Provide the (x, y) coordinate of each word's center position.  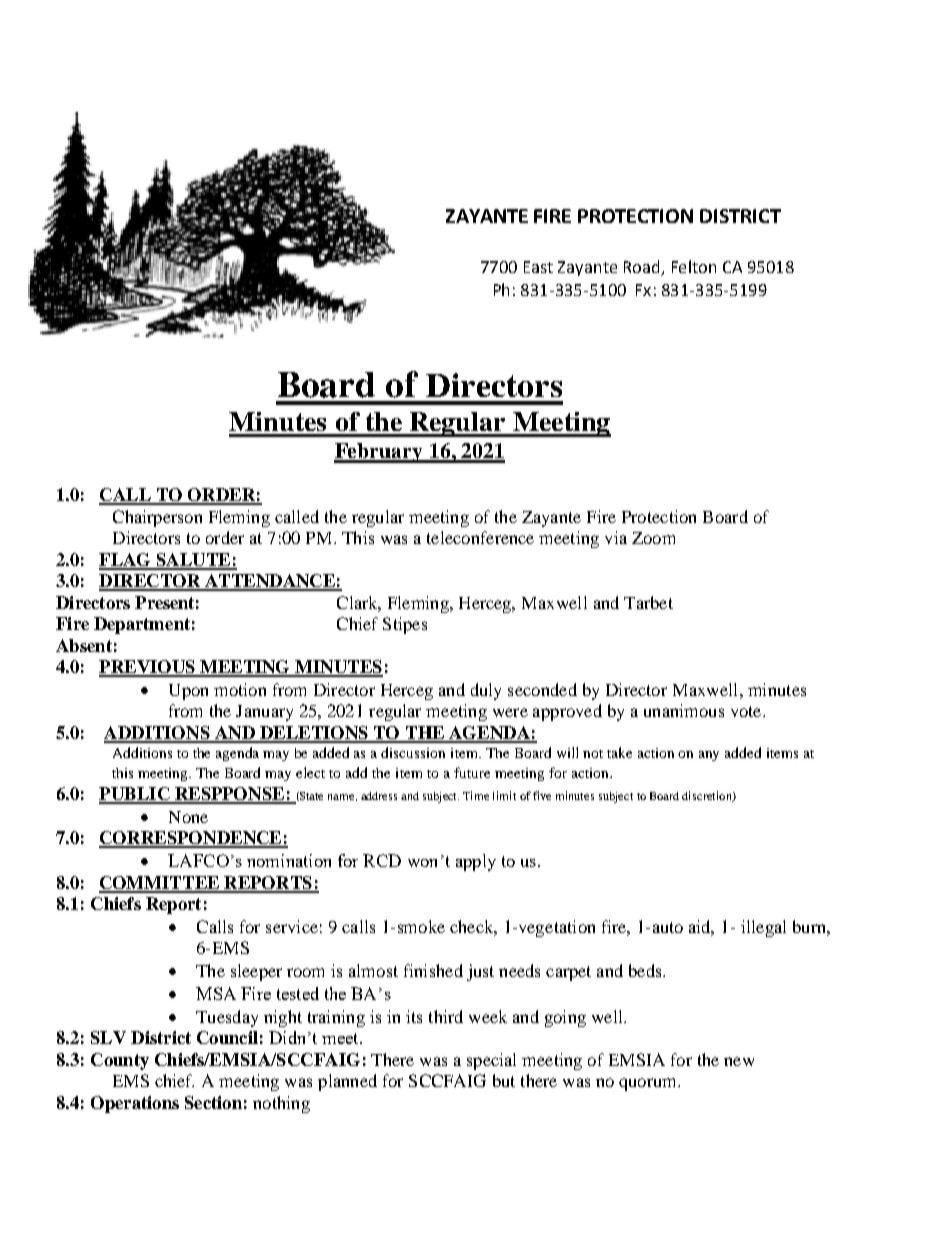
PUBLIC (135, 795)
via (616, 537)
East (538, 267)
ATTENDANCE (269, 582)
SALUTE (193, 561)
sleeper (256, 972)
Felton (694, 266)
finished (433, 970)
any (709, 756)
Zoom (653, 538)
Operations (135, 1104)
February (379, 453)
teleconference (480, 537)
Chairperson (157, 518)
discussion (413, 752)
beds (646, 970)
